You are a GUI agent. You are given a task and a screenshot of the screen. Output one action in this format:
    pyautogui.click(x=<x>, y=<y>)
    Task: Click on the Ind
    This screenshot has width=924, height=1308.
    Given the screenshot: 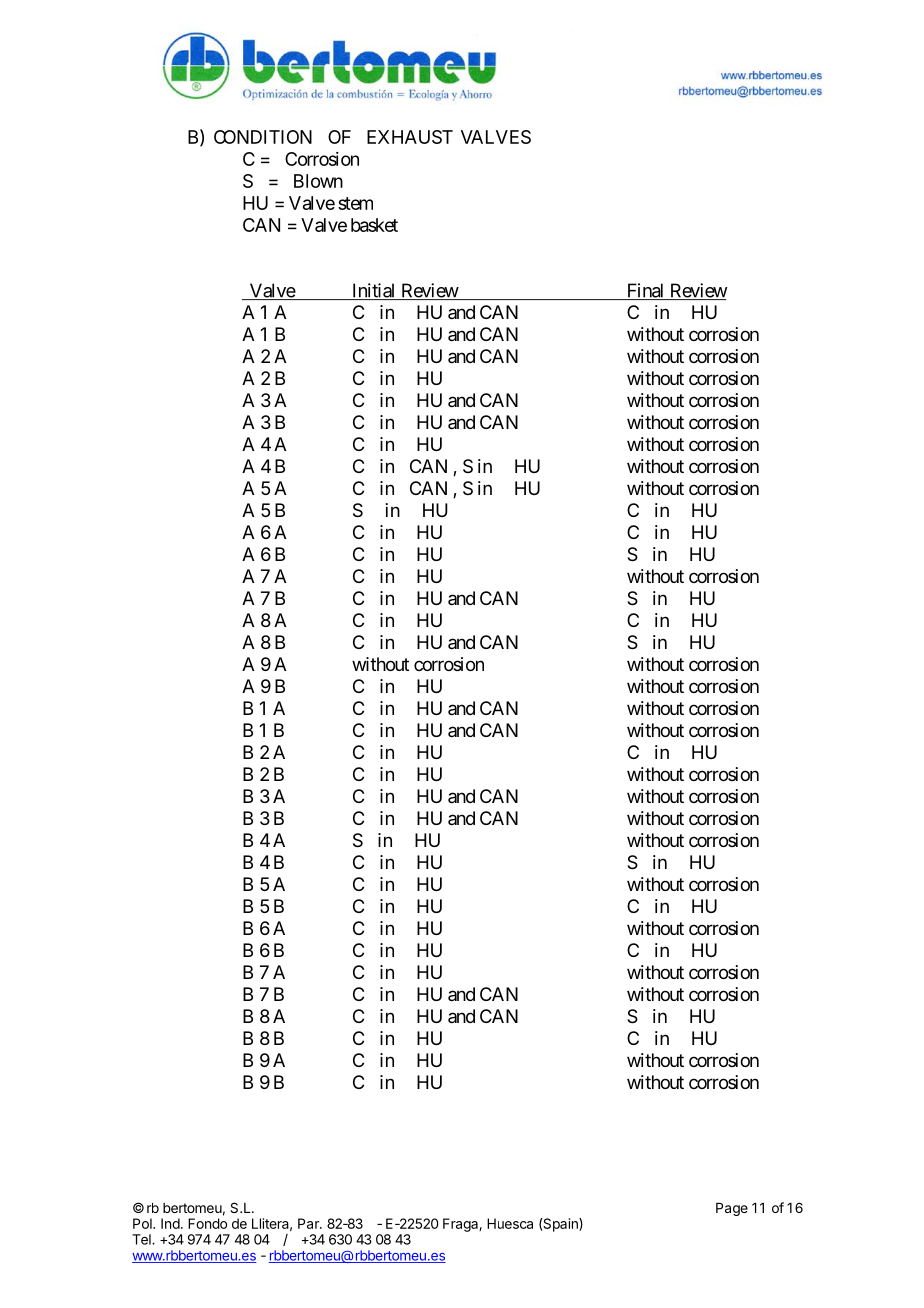 What is the action you would take?
    pyautogui.click(x=170, y=1223)
